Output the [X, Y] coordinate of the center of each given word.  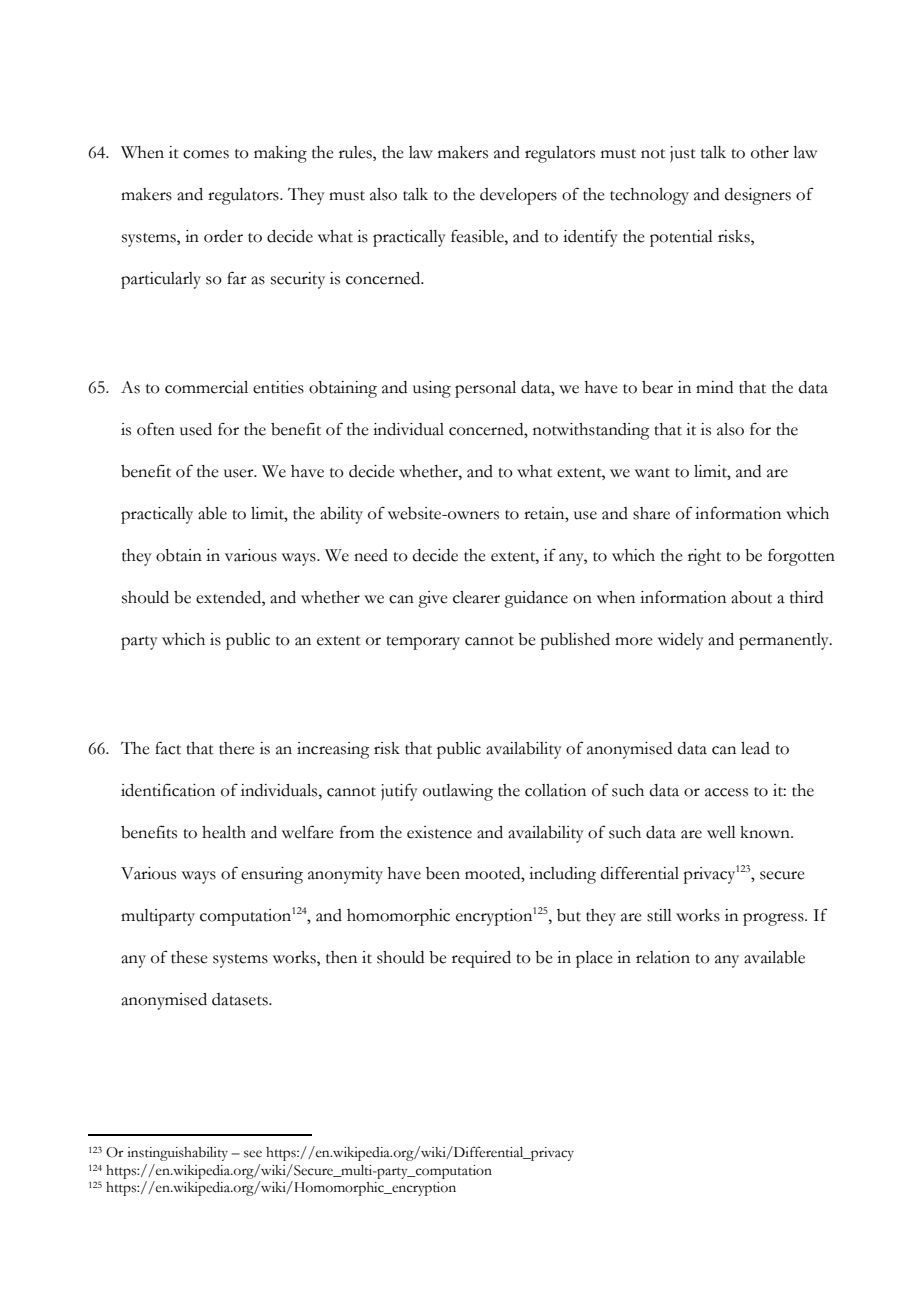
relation [663, 957]
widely [681, 641]
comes [206, 154]
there [237, 748]
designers [758, 196]
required [481, 959]
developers [518, 196]
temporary [423, 643]
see [253, 1154]
